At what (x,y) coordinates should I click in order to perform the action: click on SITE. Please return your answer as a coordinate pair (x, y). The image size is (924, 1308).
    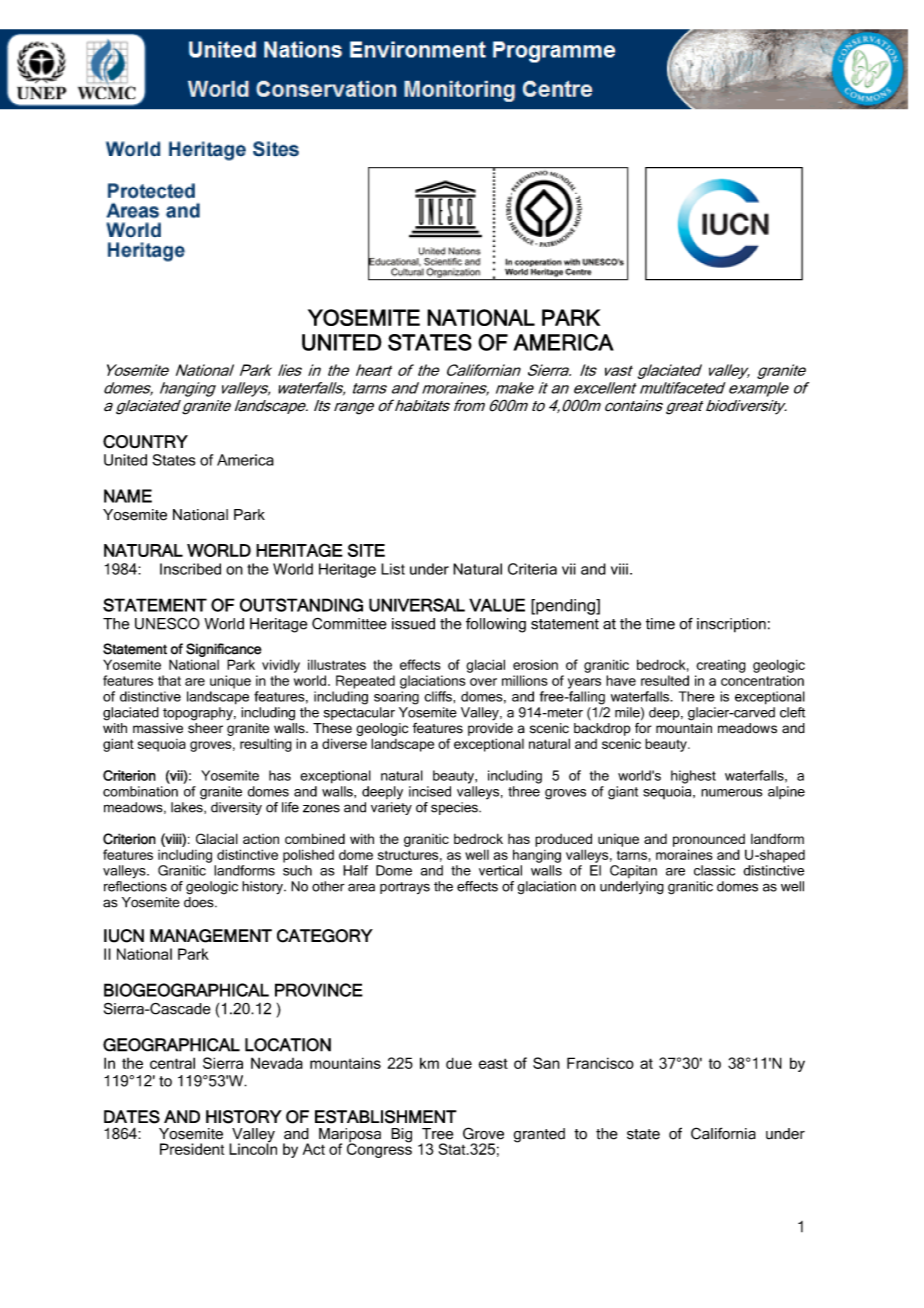
    Looking at the image, I should click on (366, 550).
